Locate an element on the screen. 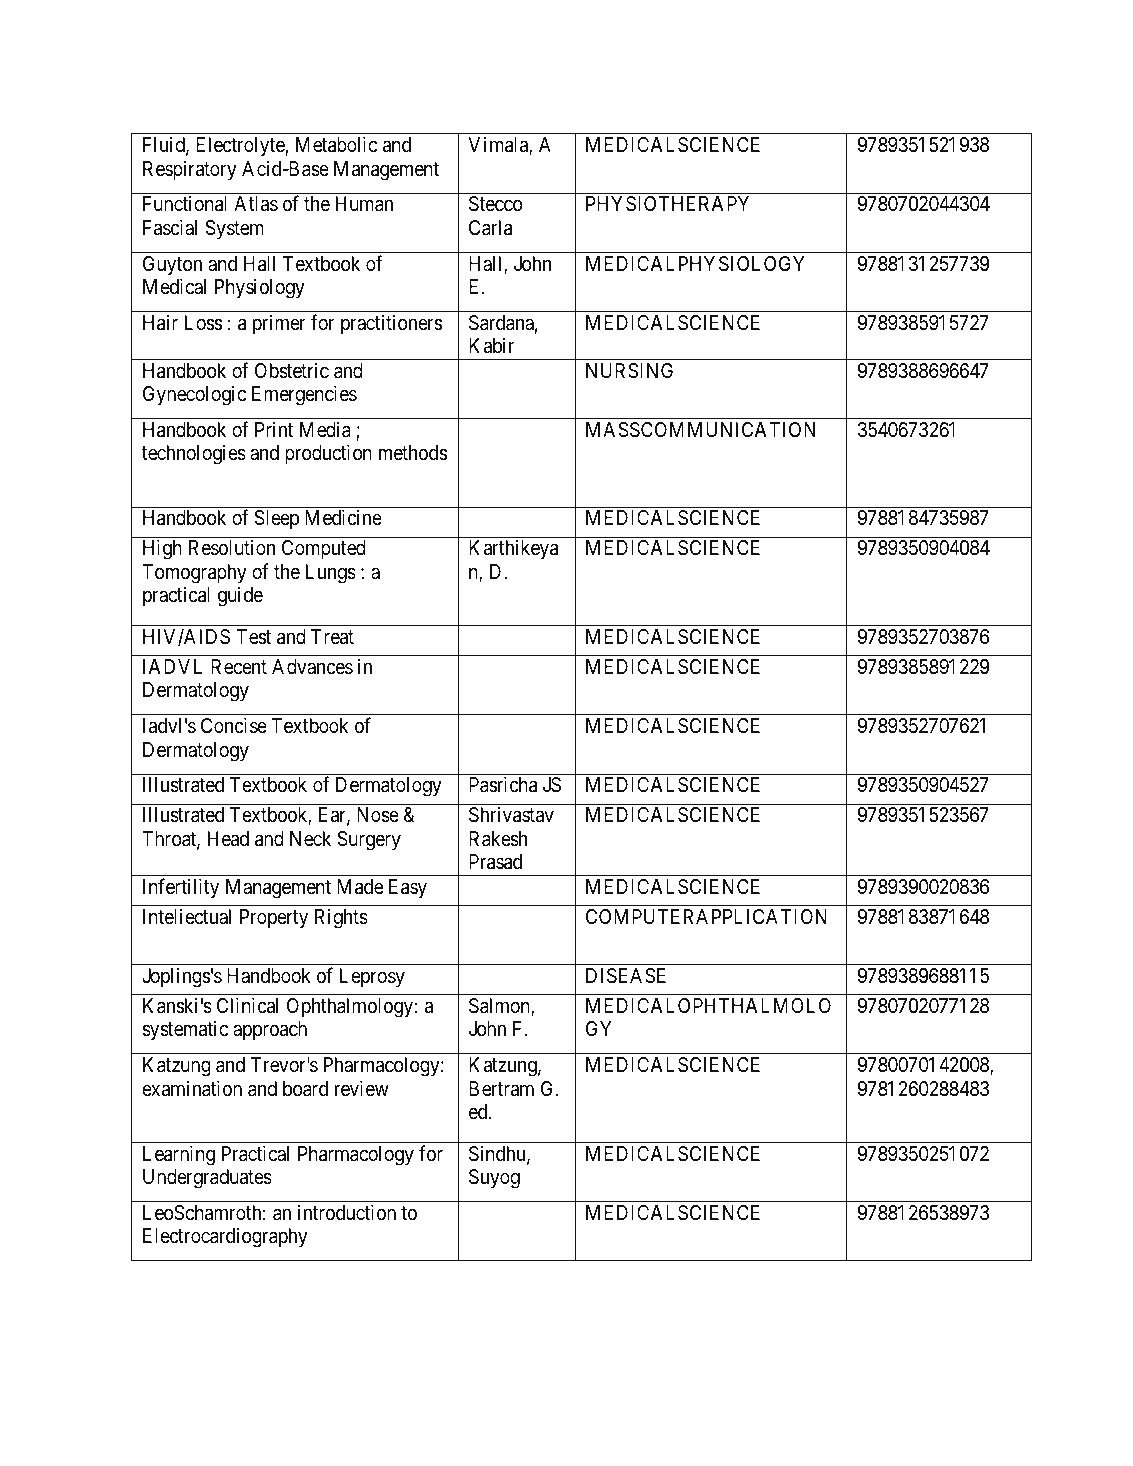  Respiratory is located at coordinates (190, 170).
